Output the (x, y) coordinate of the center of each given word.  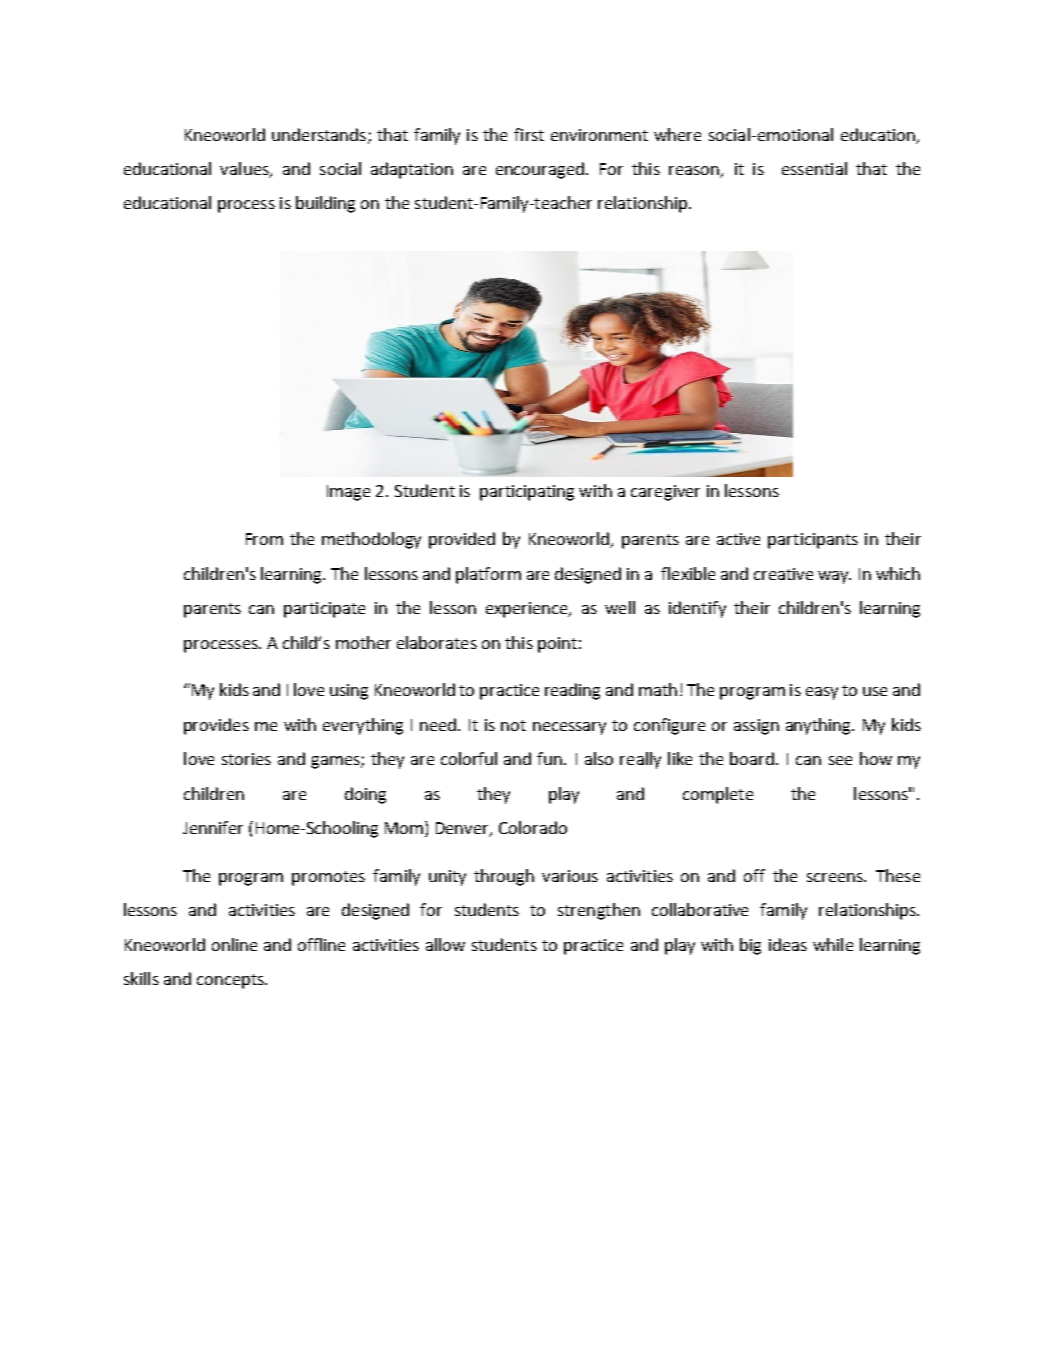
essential (814, 168)
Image (348, 493)
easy (822, 693)
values (245, 170)
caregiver (665, 493)
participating (527, 493)
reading (572, 691)
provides (216, 726)
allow (445, 944)
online (234, 944)
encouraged (541, 170)
